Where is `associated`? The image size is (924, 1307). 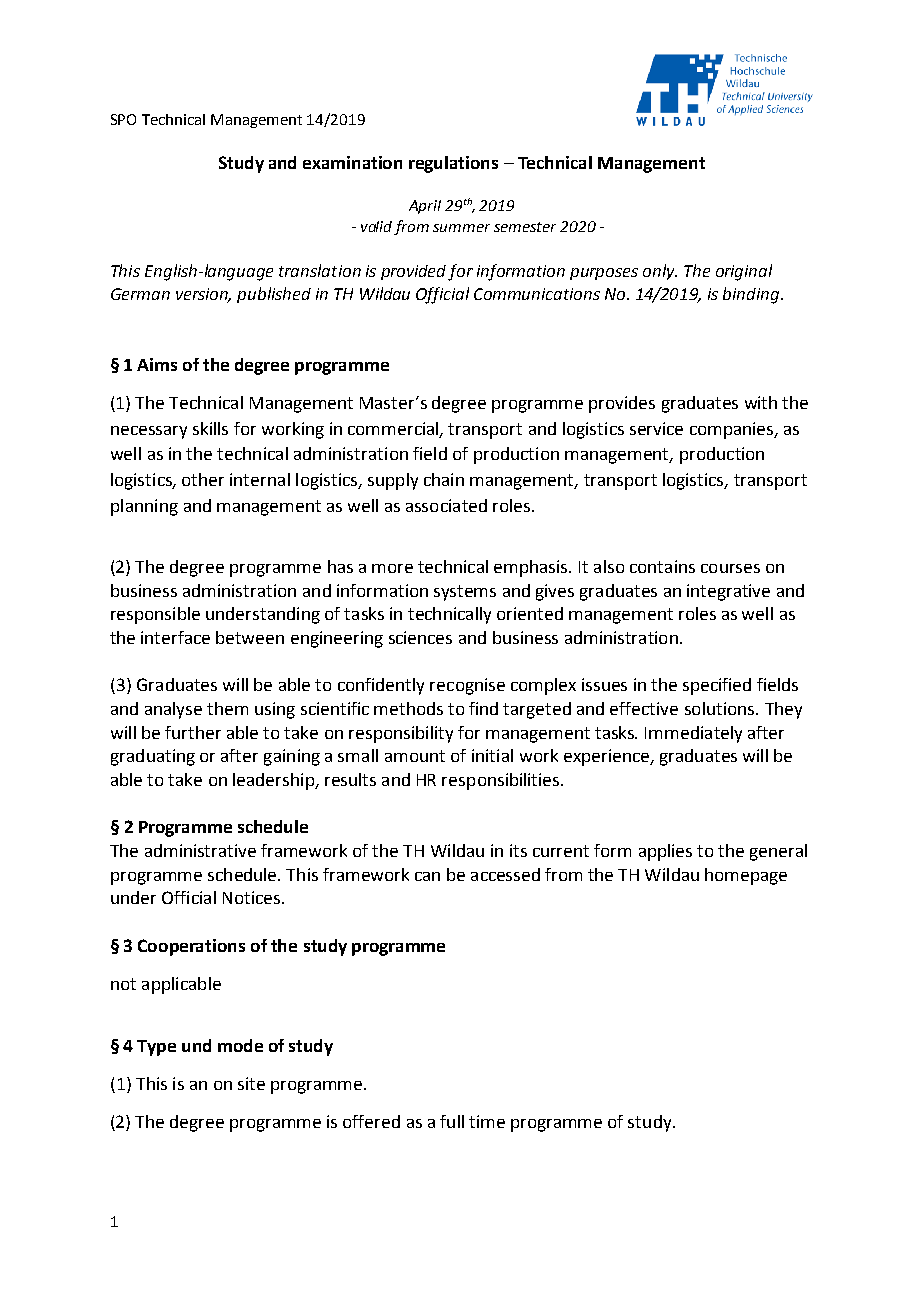 associated is located at coordinates (446, 505).
